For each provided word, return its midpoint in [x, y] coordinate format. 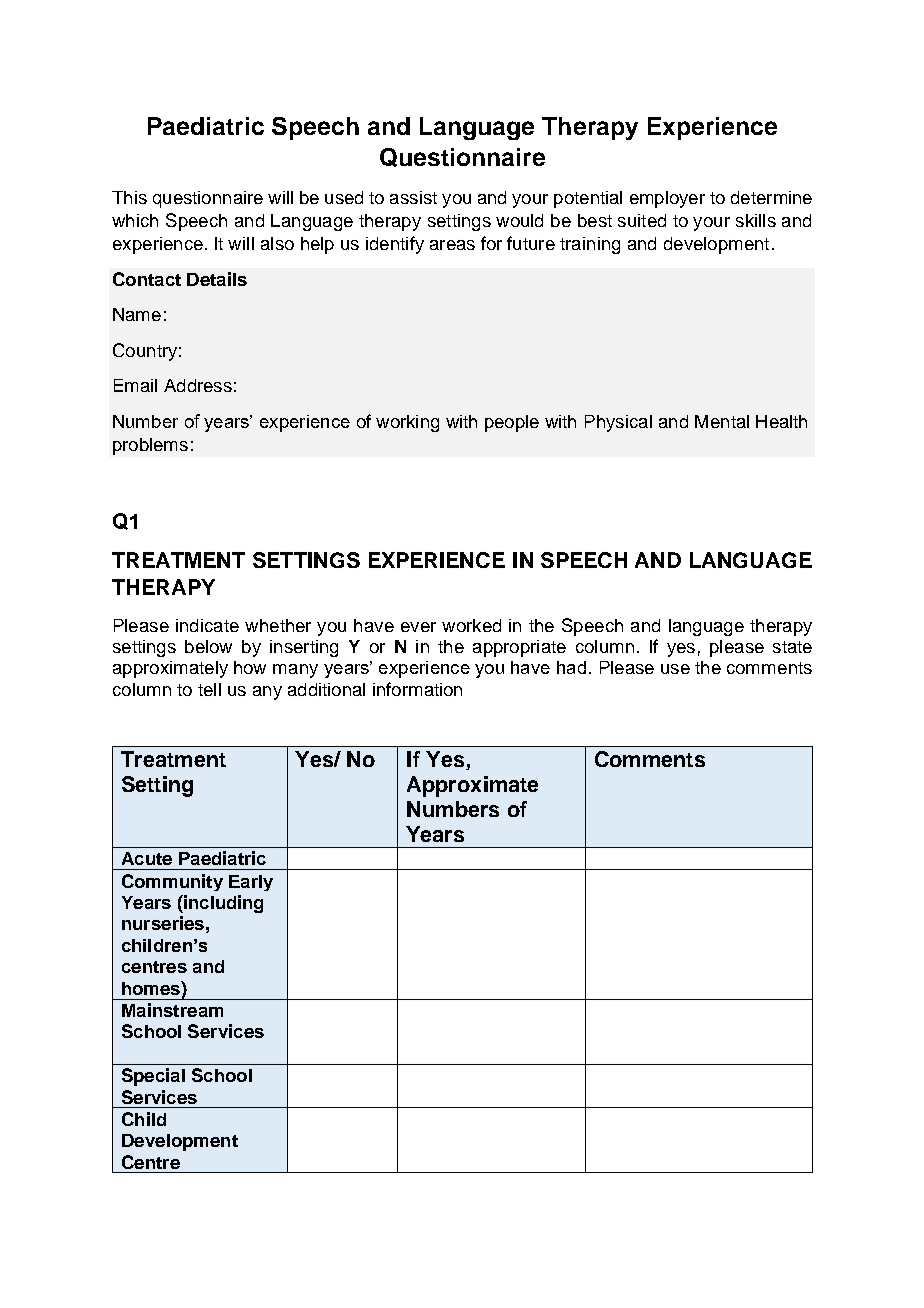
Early [251, 883]
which [135, 220]
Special [153, 1077]
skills [756, 220]
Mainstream [172, 1010]
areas [452, 245]
